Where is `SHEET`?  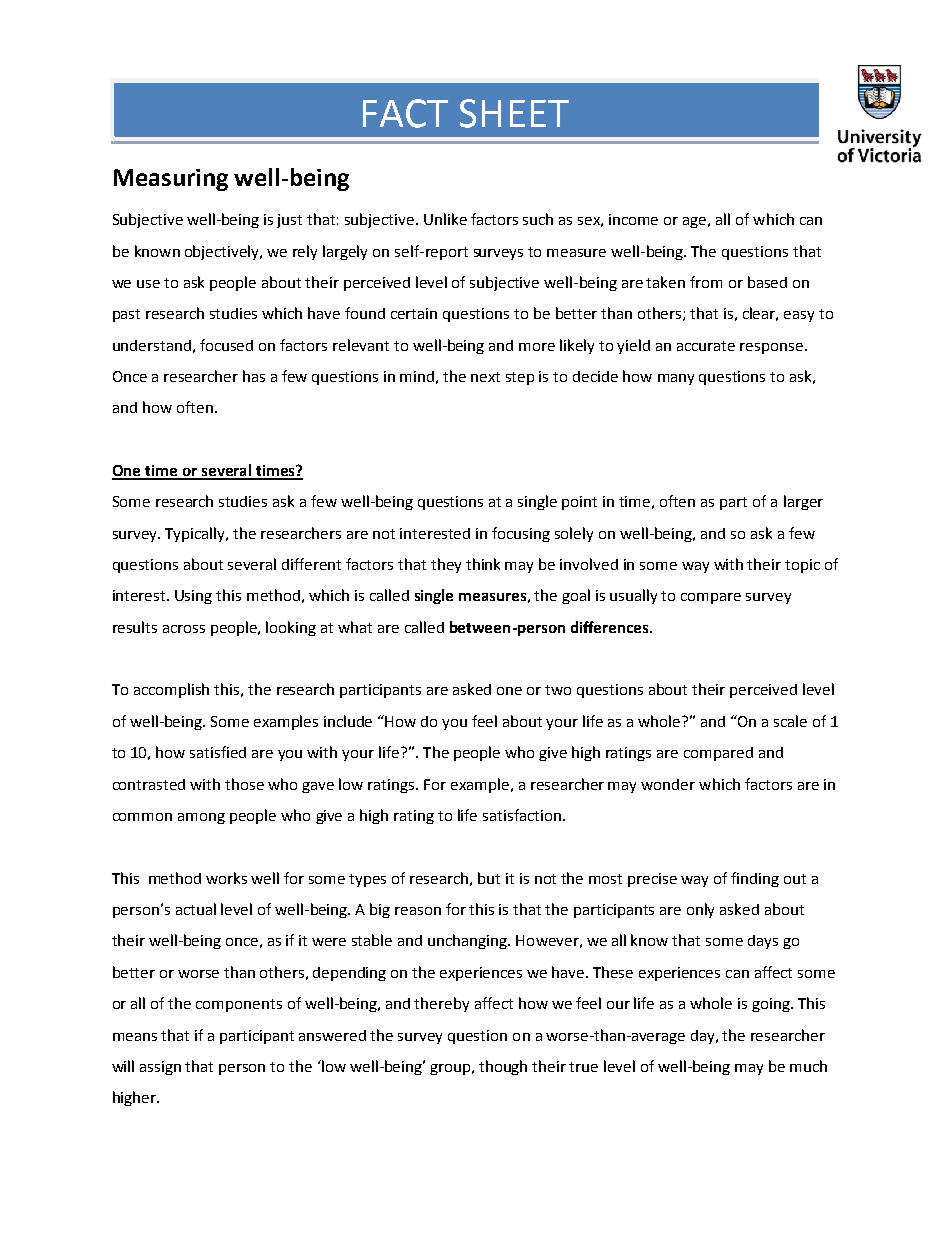
SHEET is located at coordinates (514, 113).
